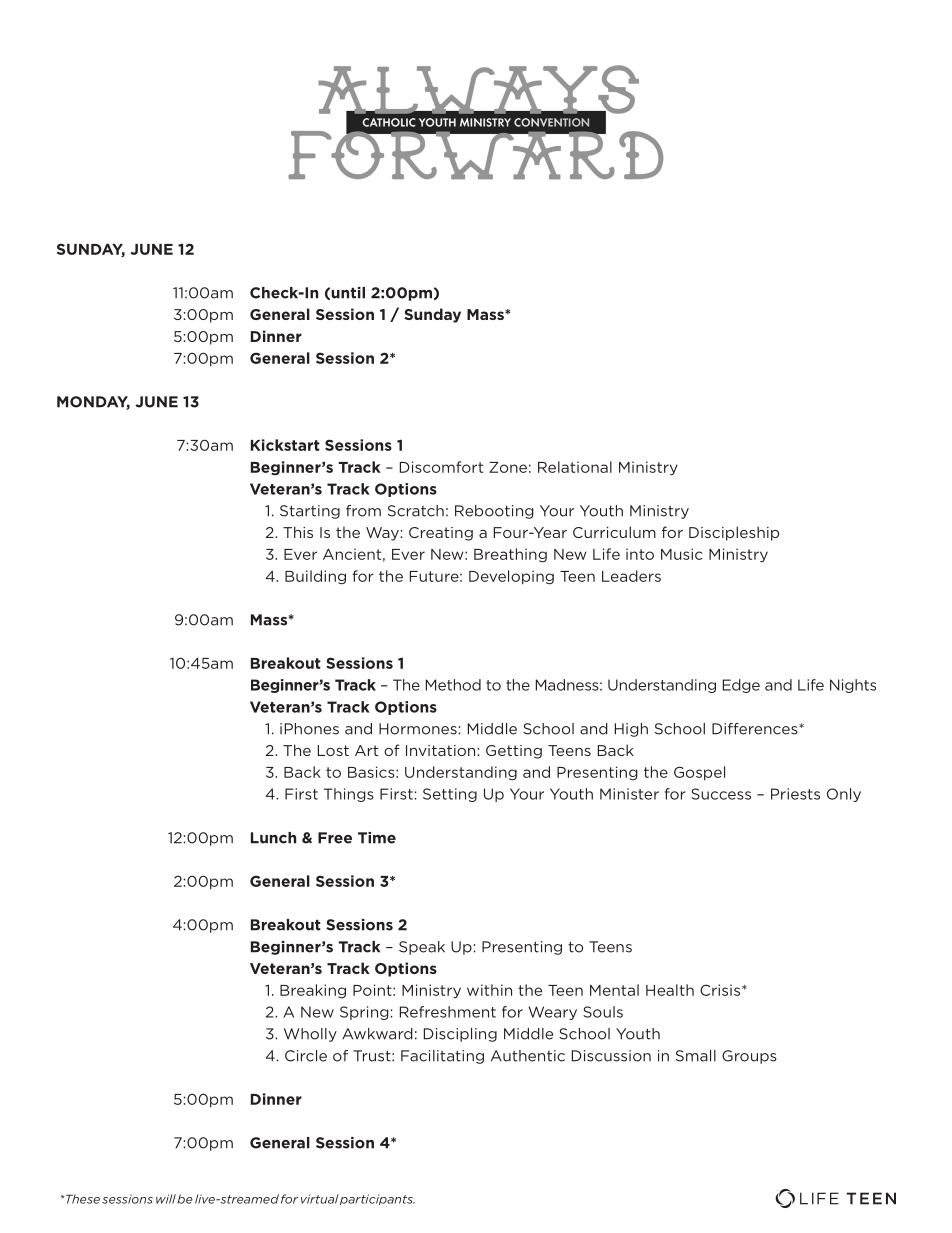 This screenshot has height=1233, width=952. Describe the element at coordinates (795, 794) in the screenshot. I see `Priests` at that location.
